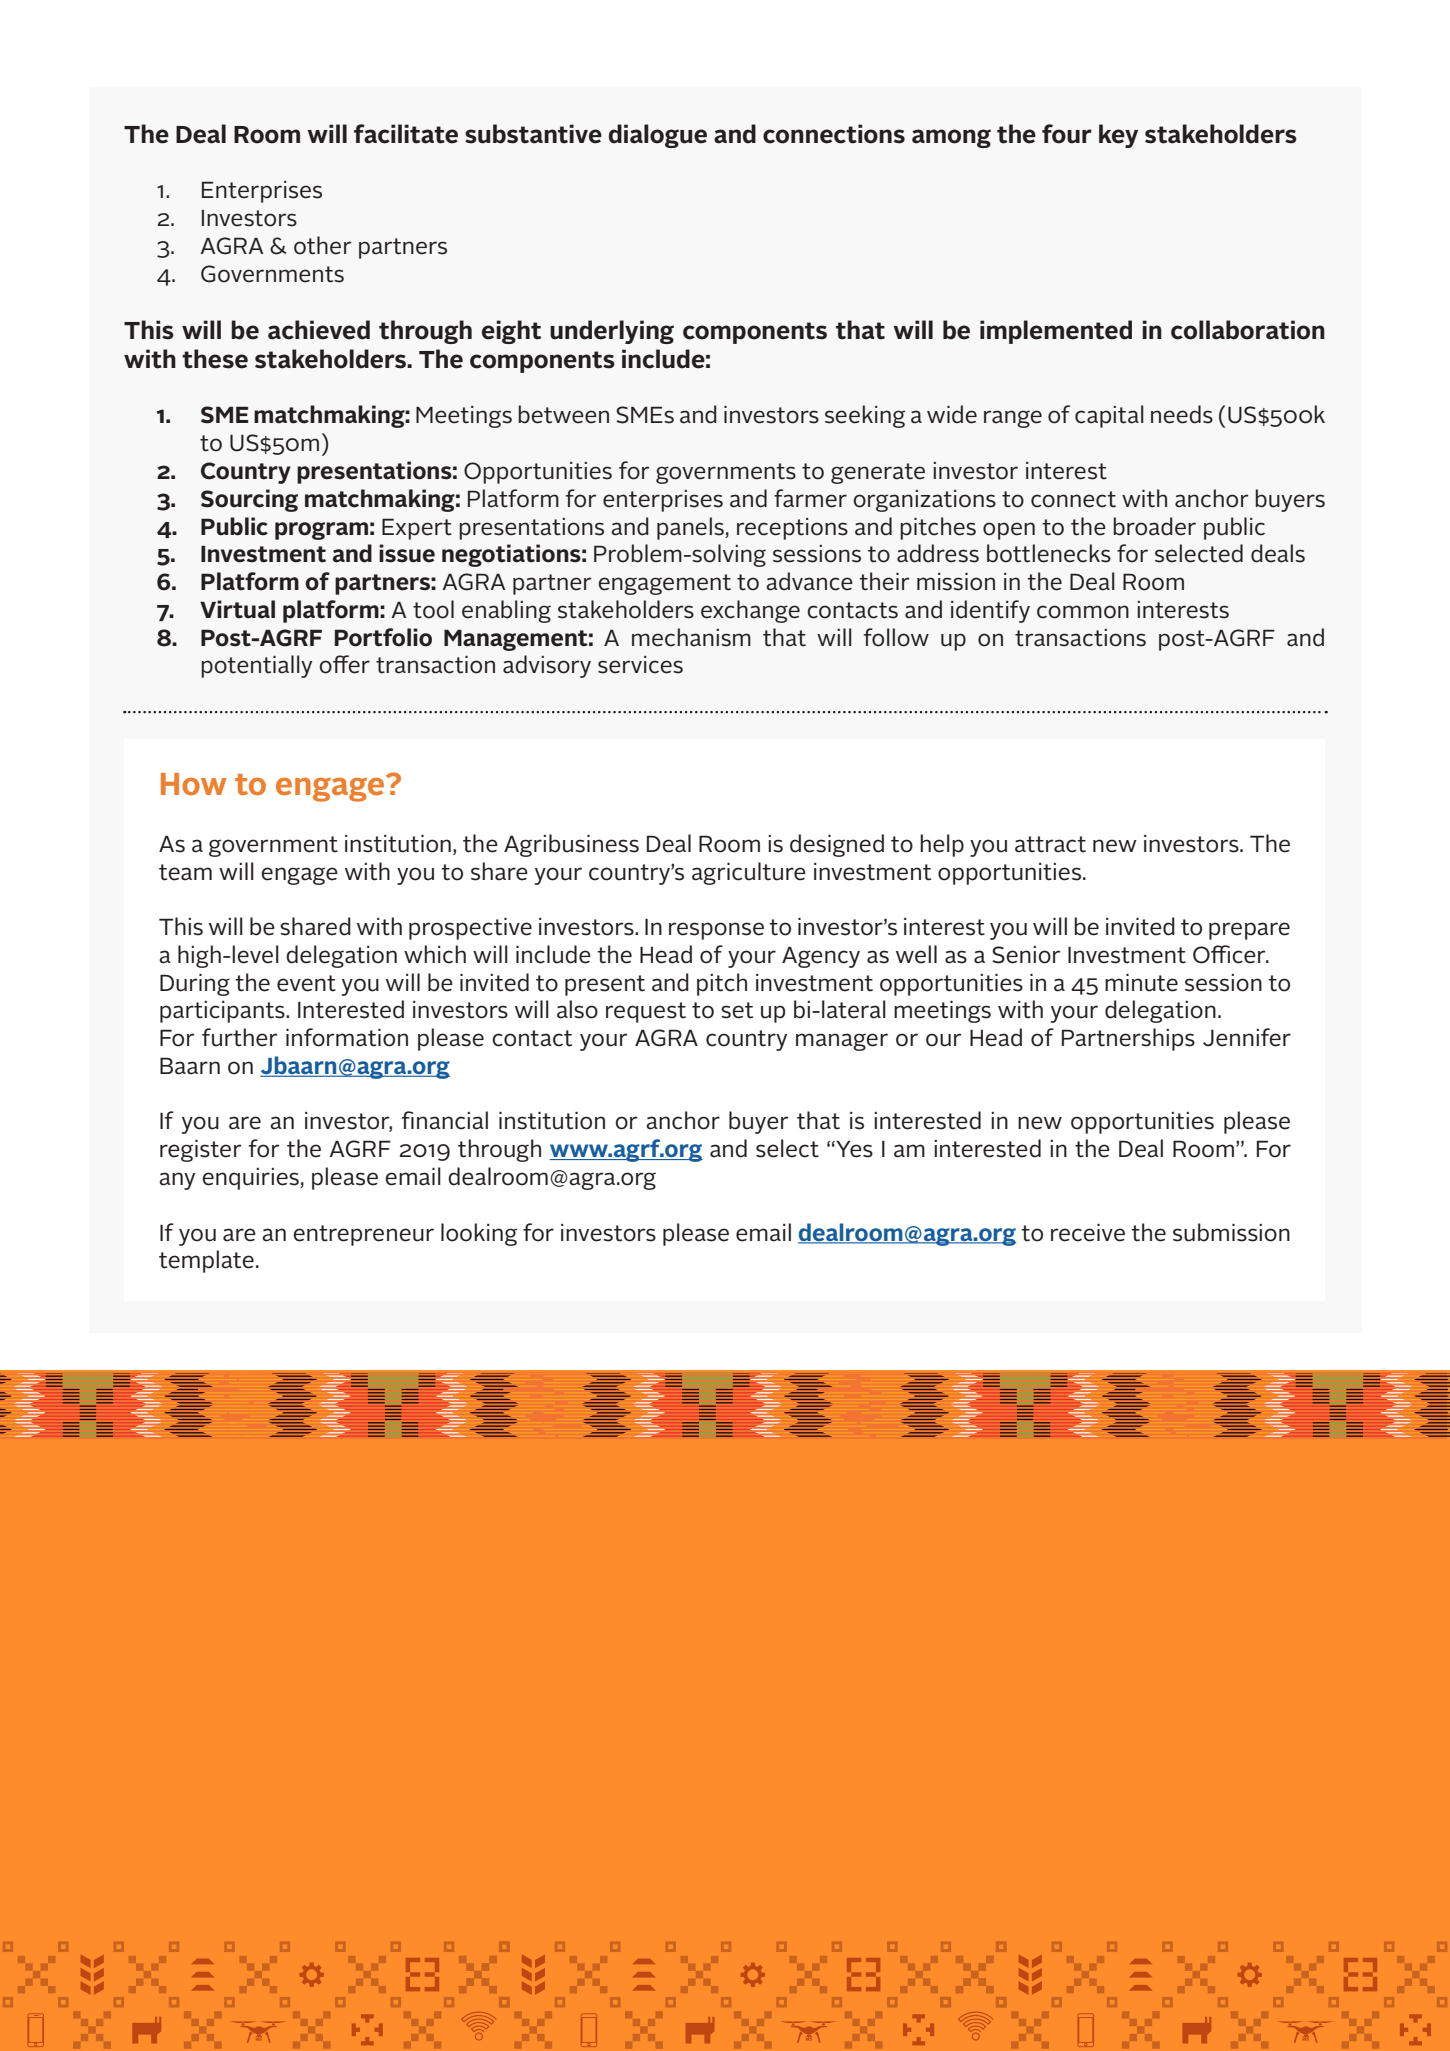 The width and height of the image is (1450, 2051). What do you see at coordinates (406, 134) in the image?
I see `facilitate` at bounding box center [406, 134].
